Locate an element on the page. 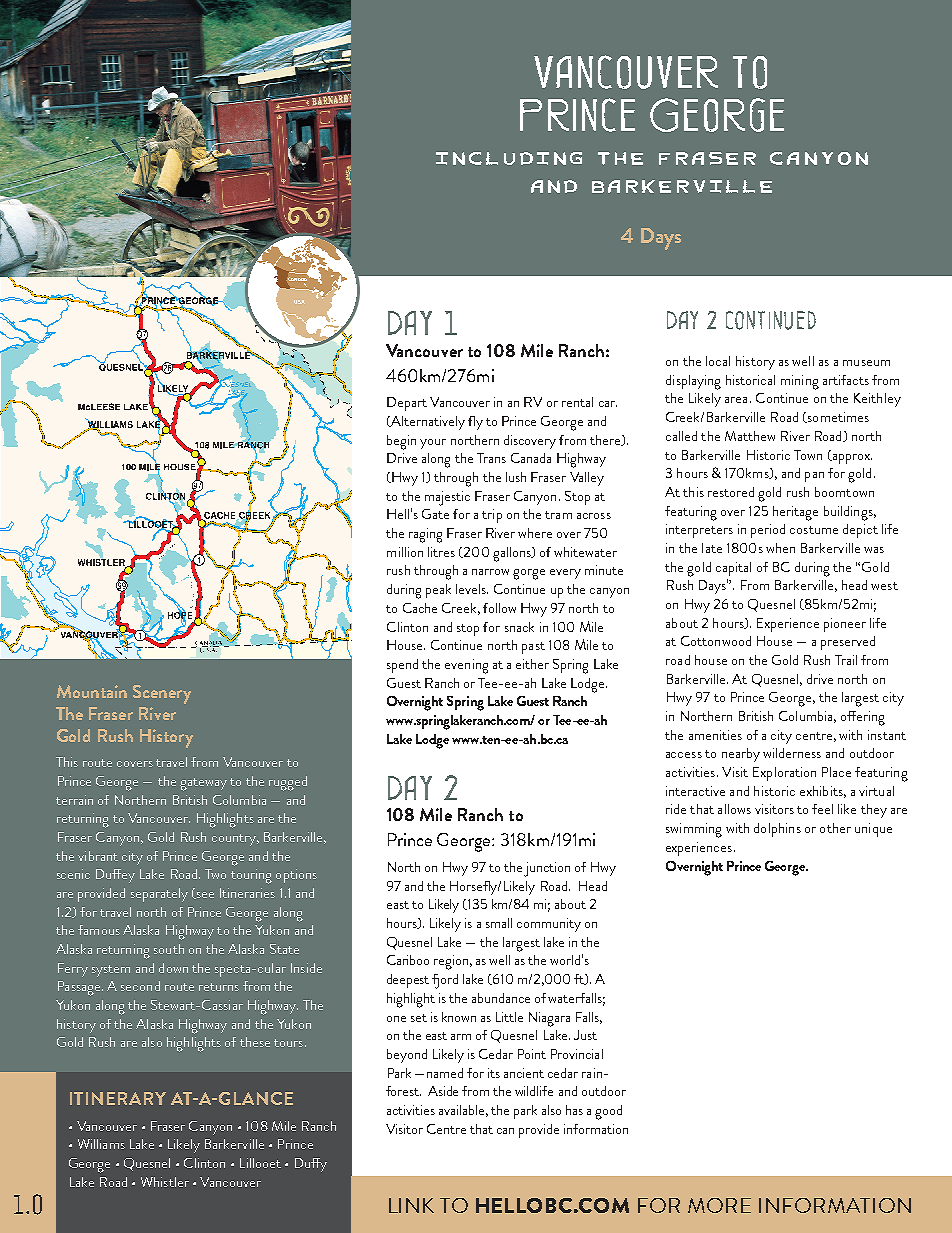  other is located at coordinates (835, 828).
